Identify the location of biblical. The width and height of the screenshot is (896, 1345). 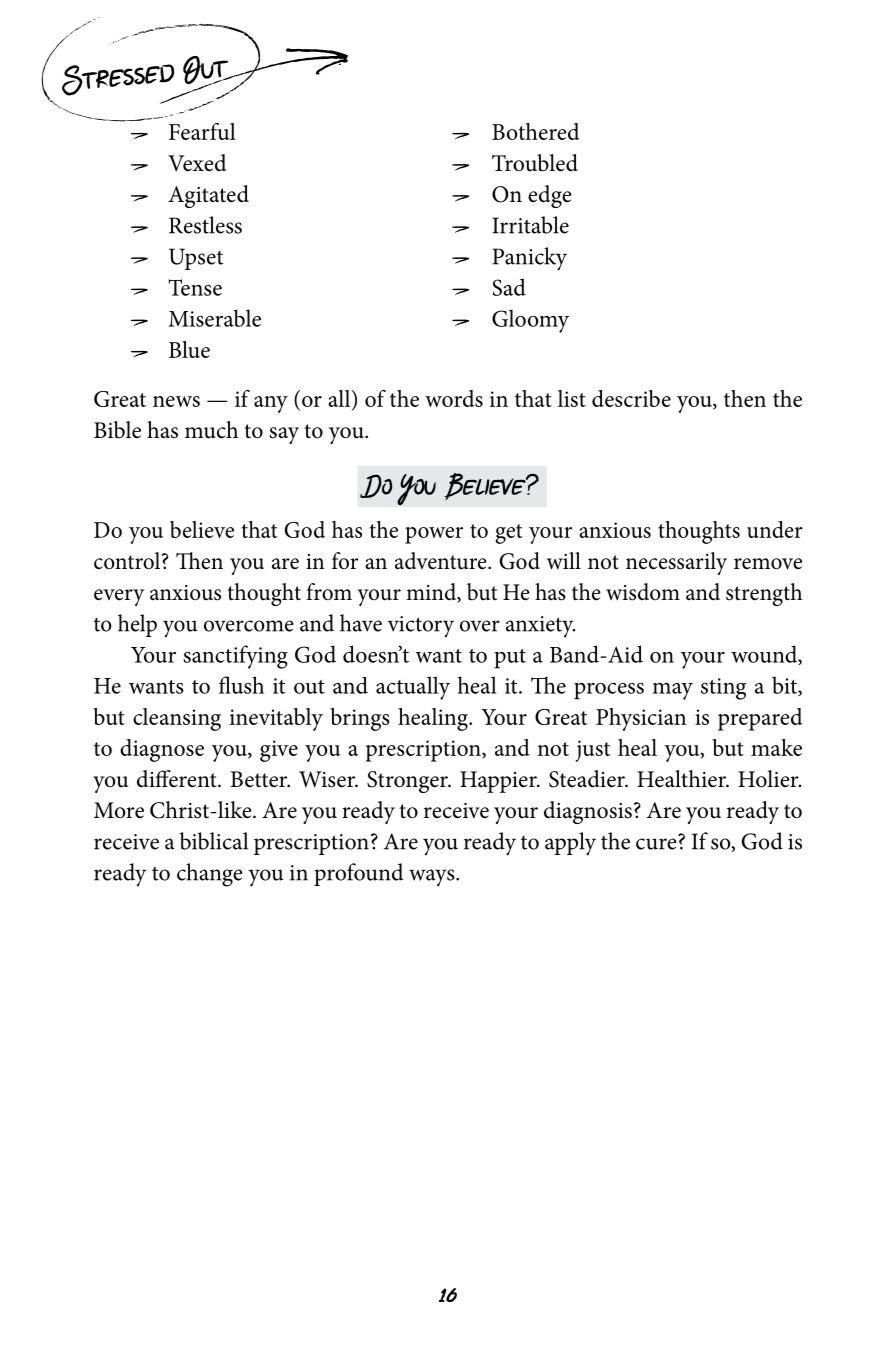
(213, 841).
